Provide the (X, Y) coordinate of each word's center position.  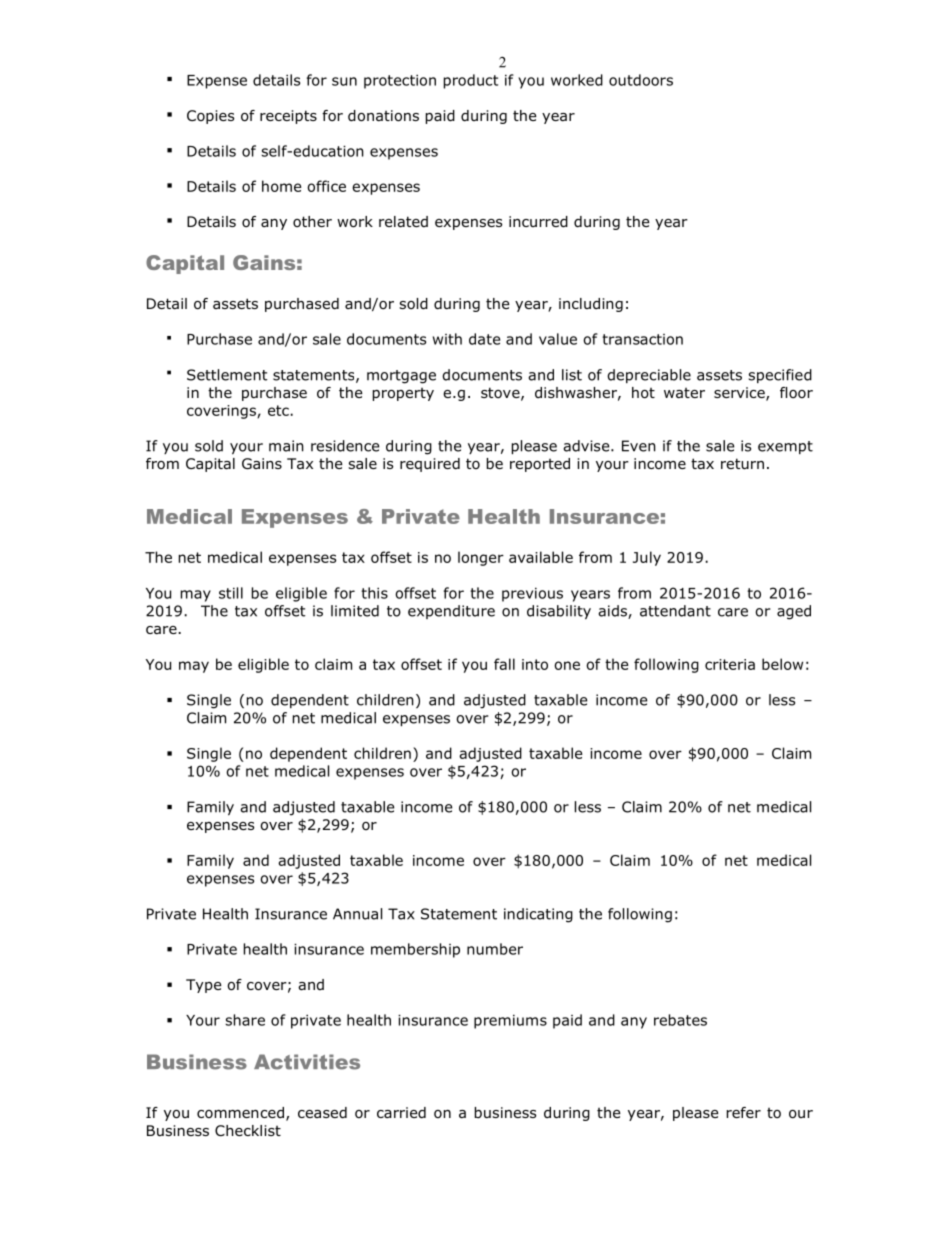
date (484, 339)
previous (532, 595)
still (231, 593)
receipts (288, 117)
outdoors (641, 80)
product (471, 81)
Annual (357, 914)
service (740, 394)
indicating (538, 915)
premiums (510, 1022)
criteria (730, 664)
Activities (307, 1062)
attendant (675, 611)
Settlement (227, 375)
